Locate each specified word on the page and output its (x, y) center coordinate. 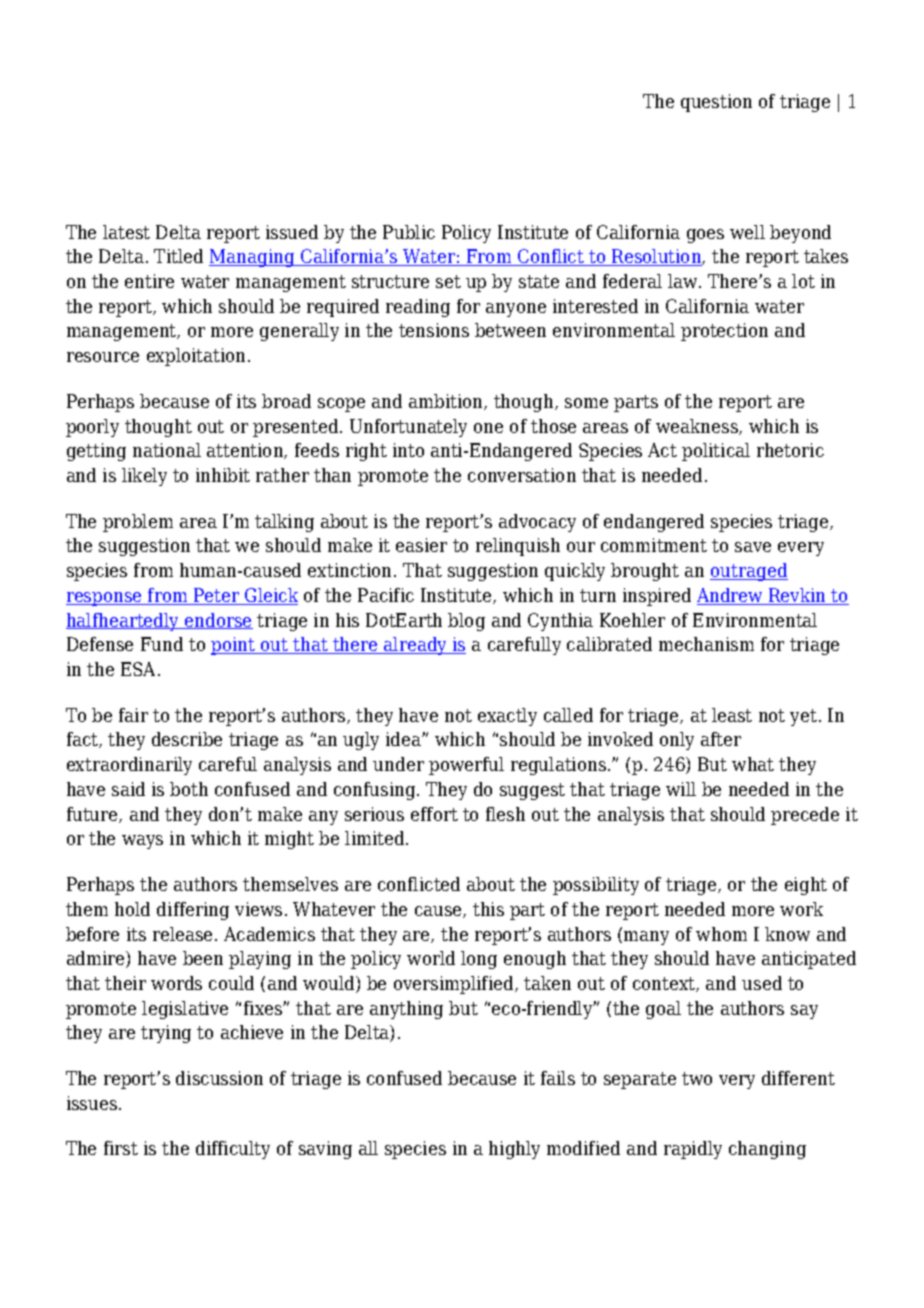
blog (466, 622)
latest (126, 232)
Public (409, 232)
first (121, 1148)
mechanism (706, 644)
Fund (162, 644)
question (716, 103)
